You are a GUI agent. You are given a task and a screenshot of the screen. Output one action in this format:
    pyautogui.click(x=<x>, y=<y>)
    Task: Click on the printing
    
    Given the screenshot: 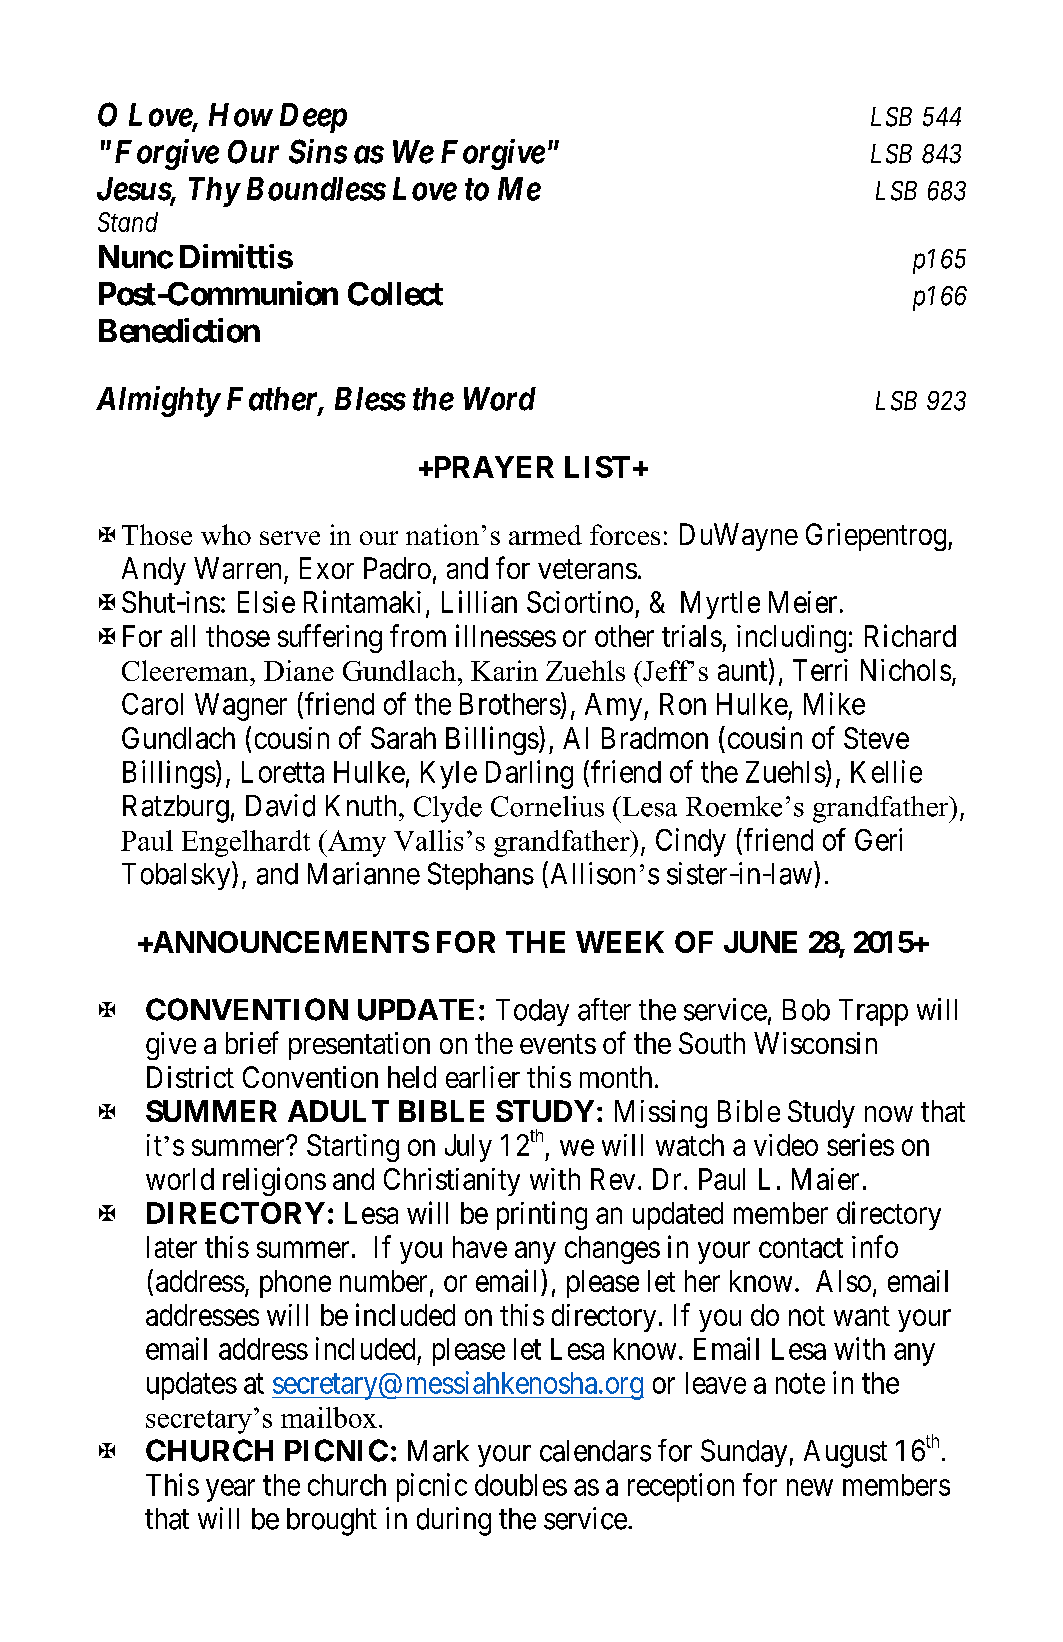 What is the action you would take?
    pyautogui.click(x=542, y=1215)
